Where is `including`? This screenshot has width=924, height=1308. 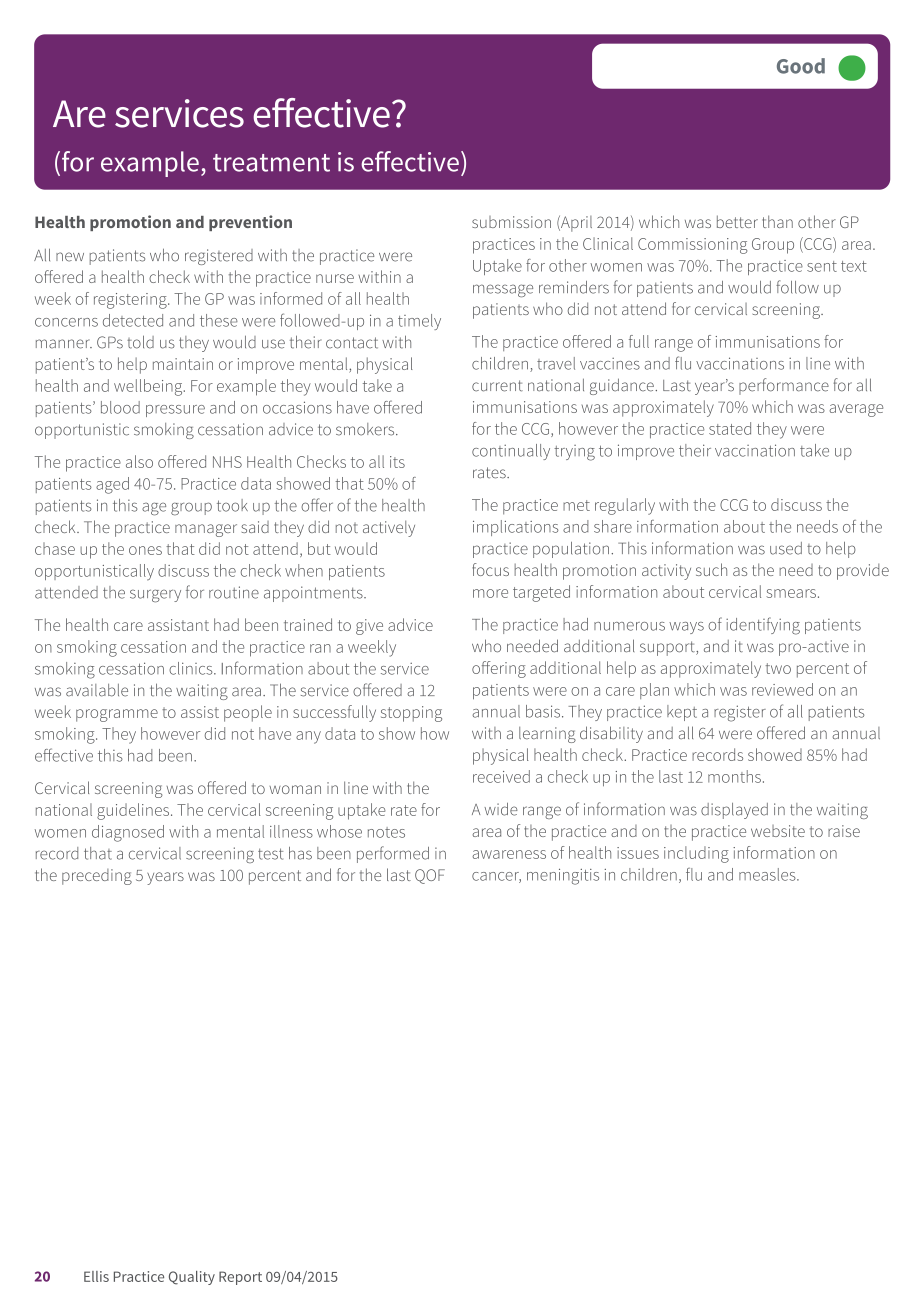 including is located at coordinates (696, 854).
